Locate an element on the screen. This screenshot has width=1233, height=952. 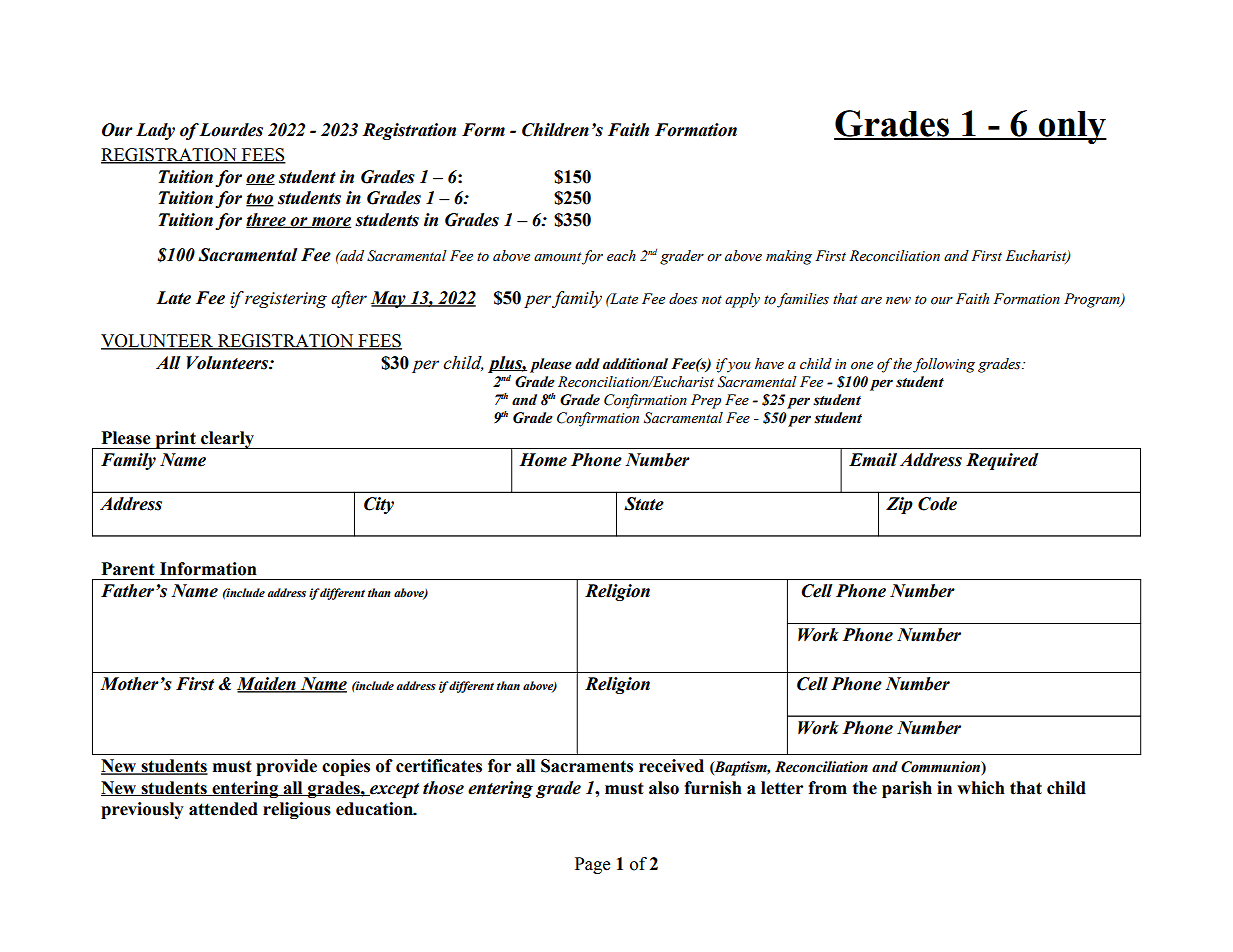
only is located at coordinates (1072, 127).
